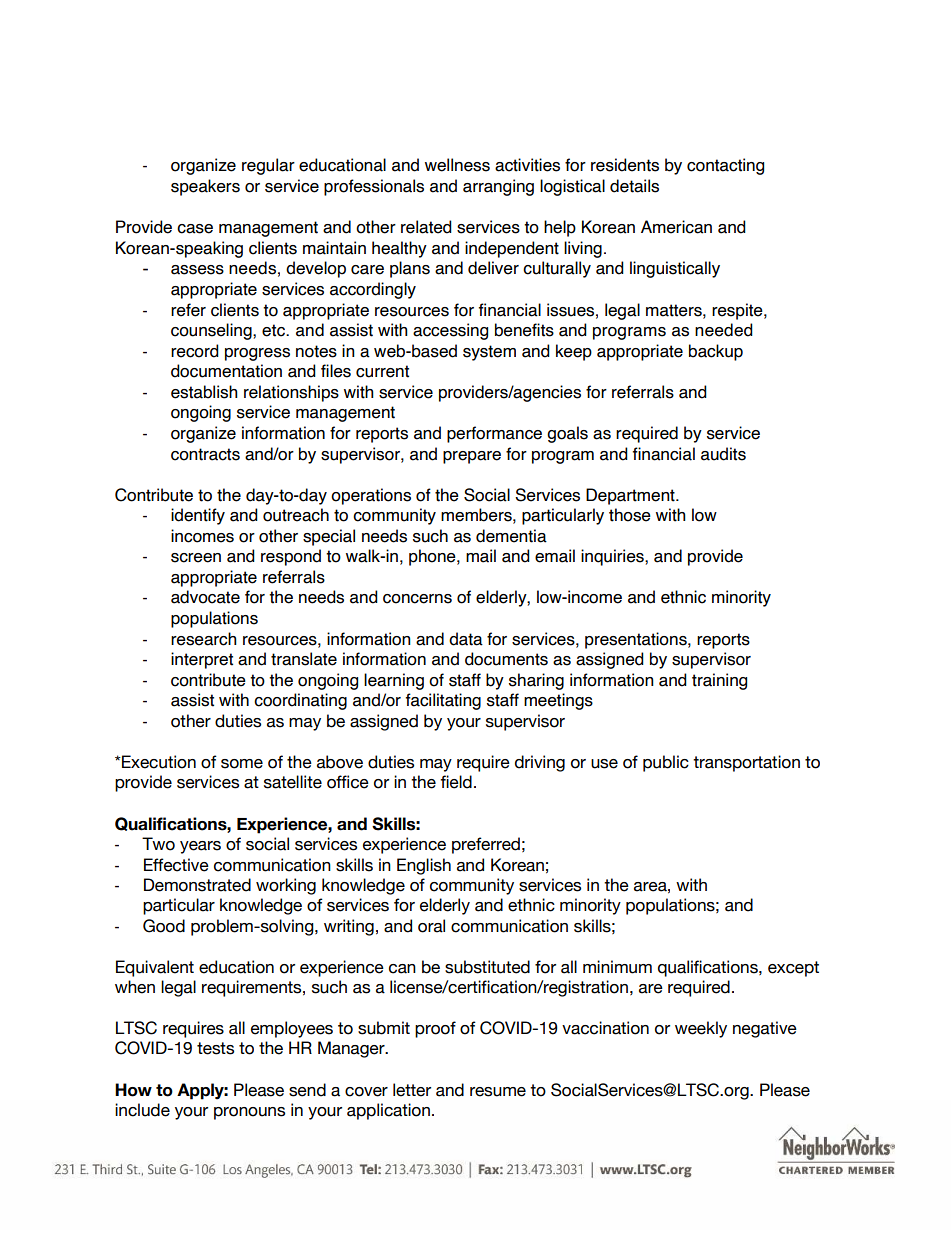 The image size is (952, 1233). Describe the element at coordinates (489, 353) in the image. I see `system` at that location.
